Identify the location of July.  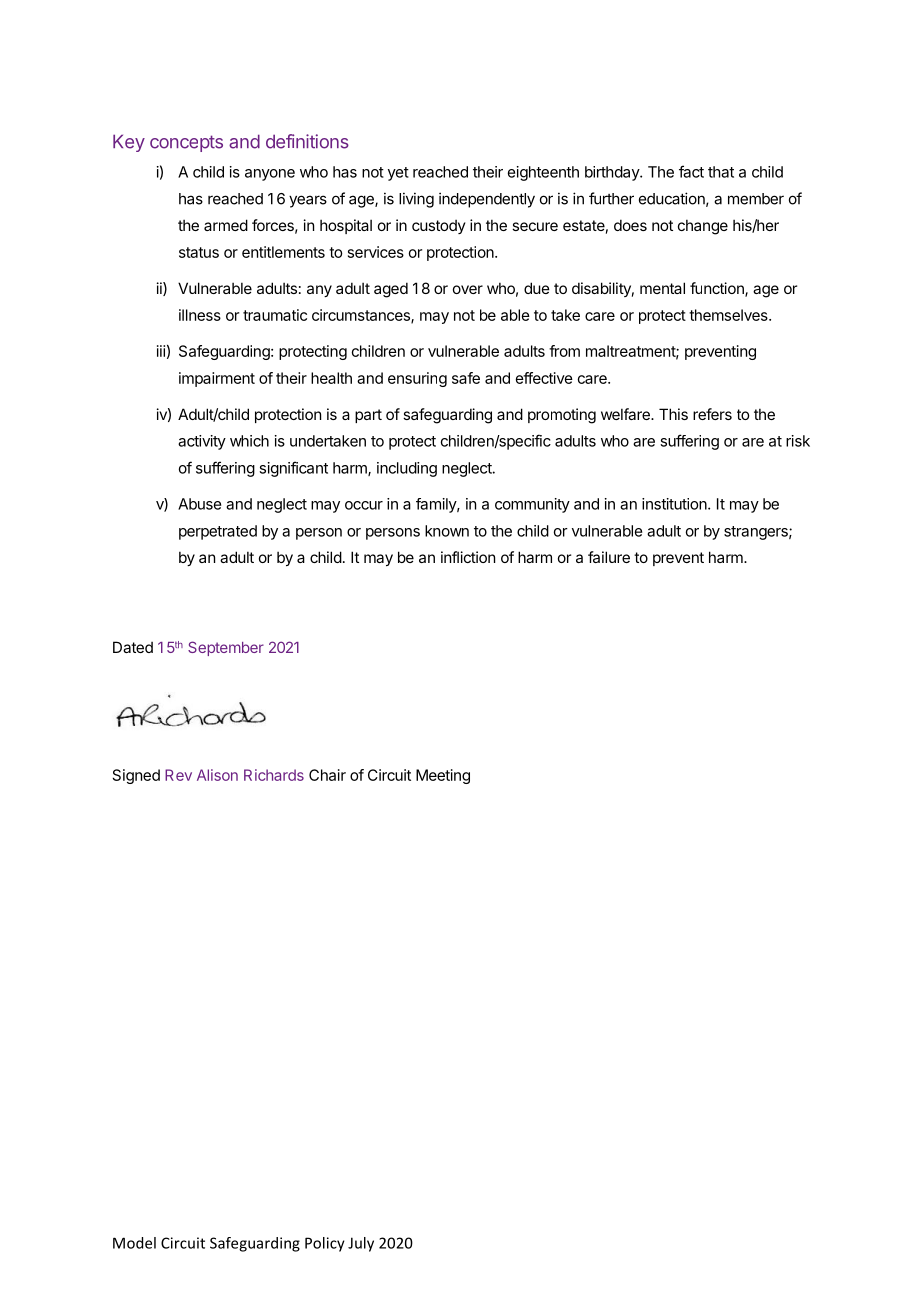
(361, 1244).
